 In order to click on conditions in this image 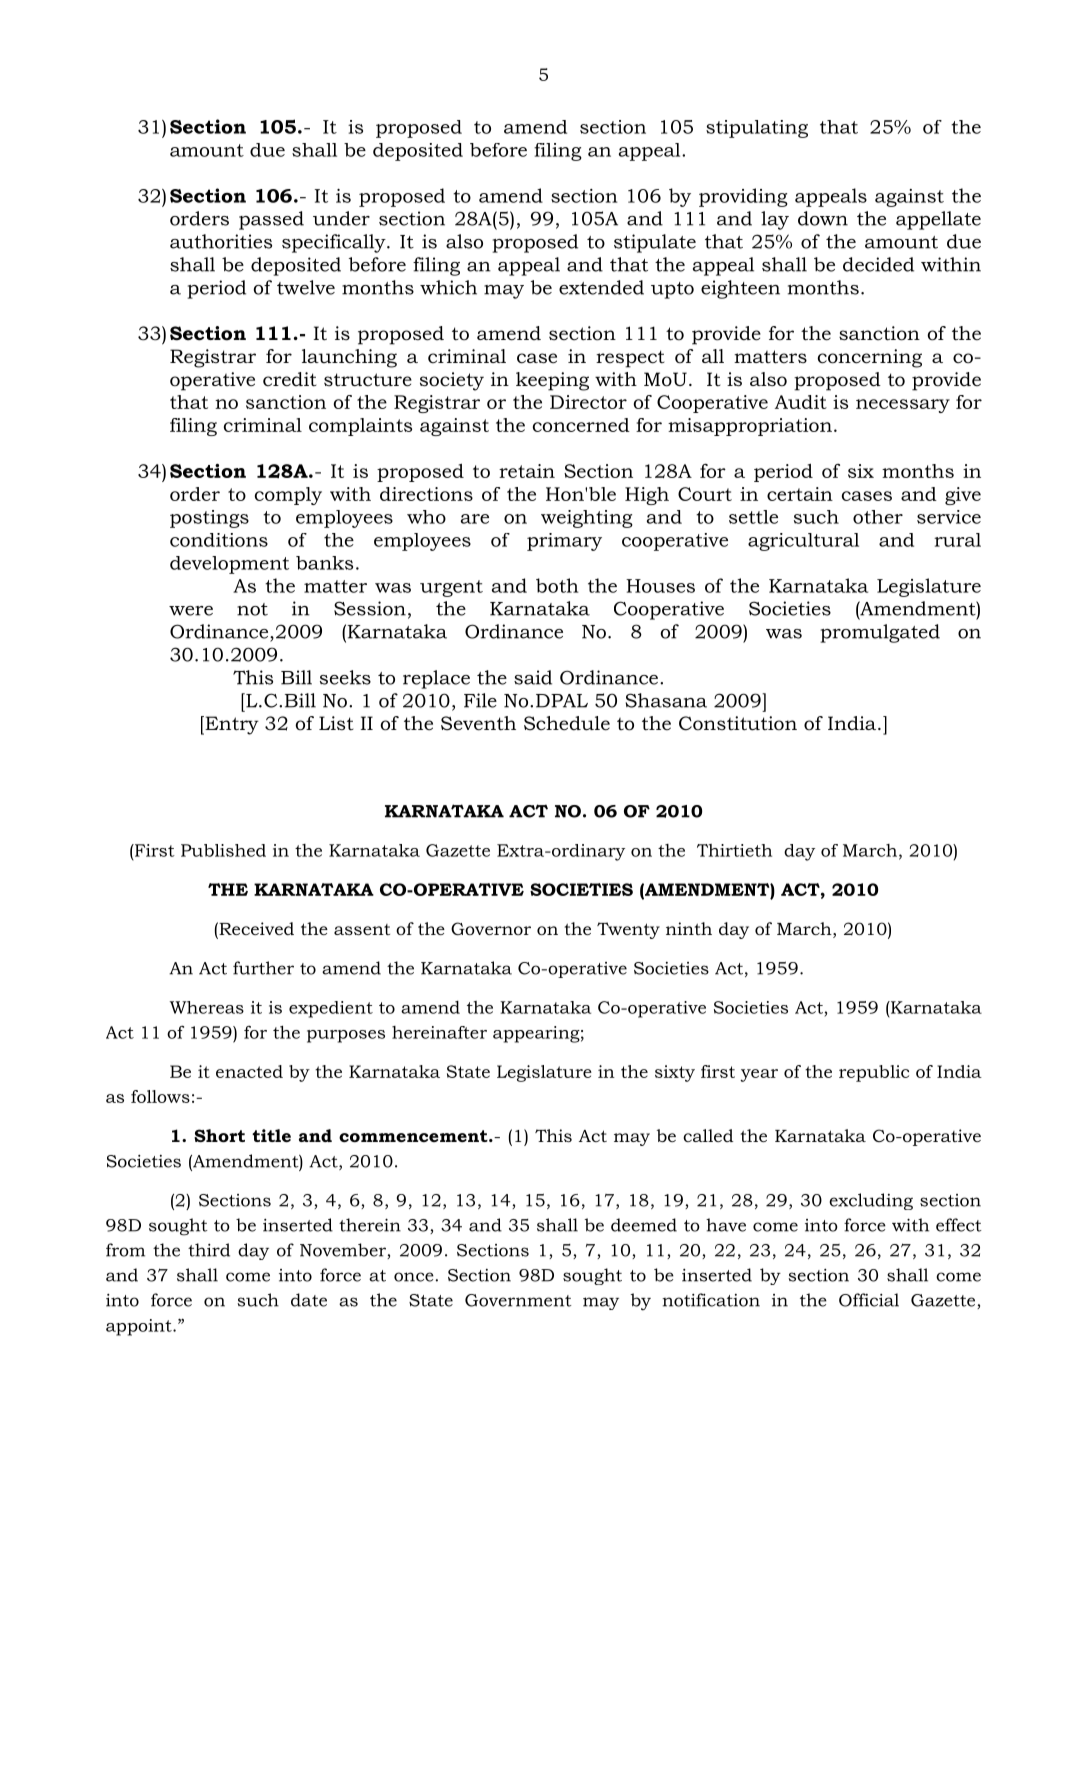, I will do `click(219, 540)`.
